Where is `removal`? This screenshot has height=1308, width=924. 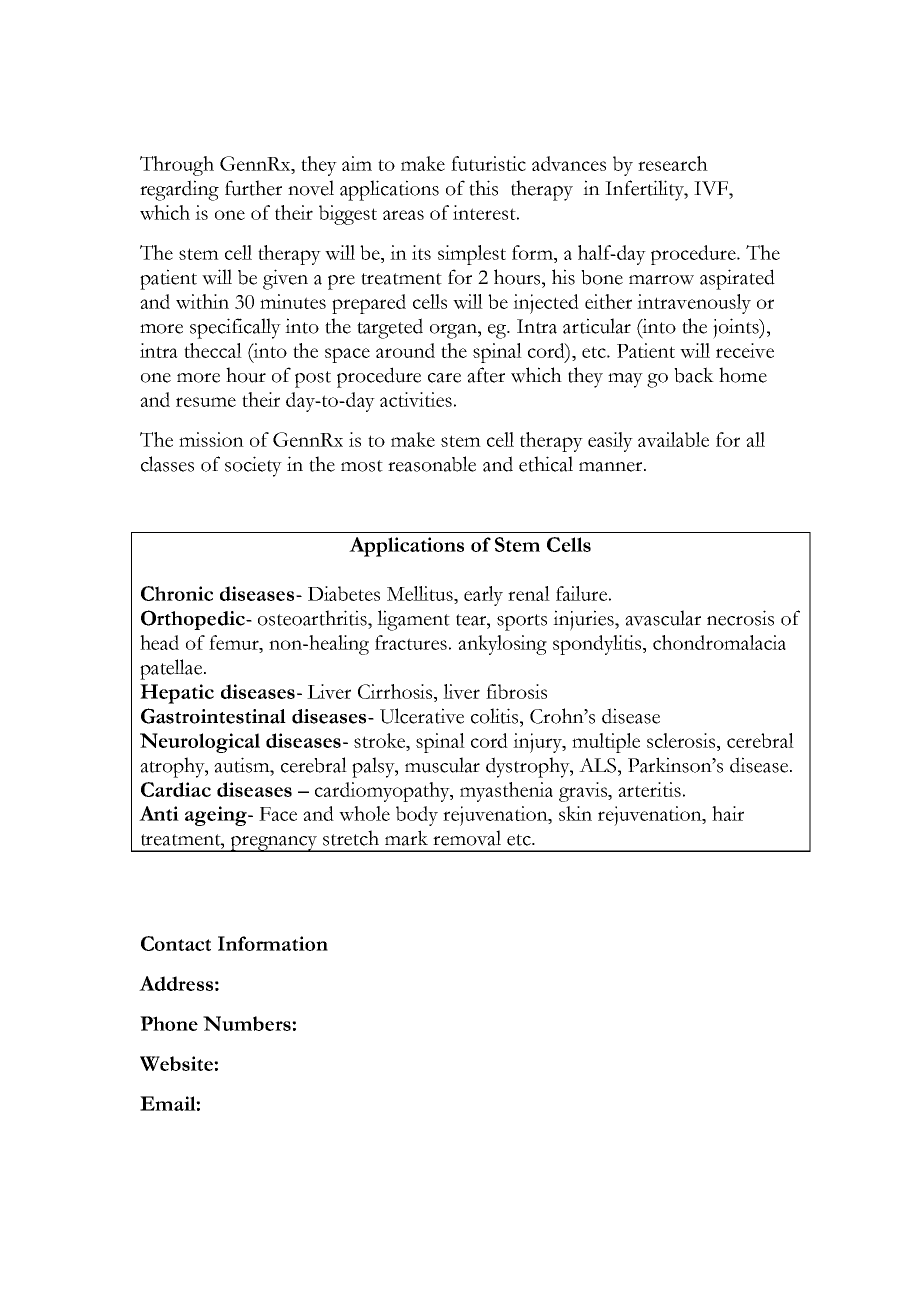
removal is located at coordinates (467, 838).
